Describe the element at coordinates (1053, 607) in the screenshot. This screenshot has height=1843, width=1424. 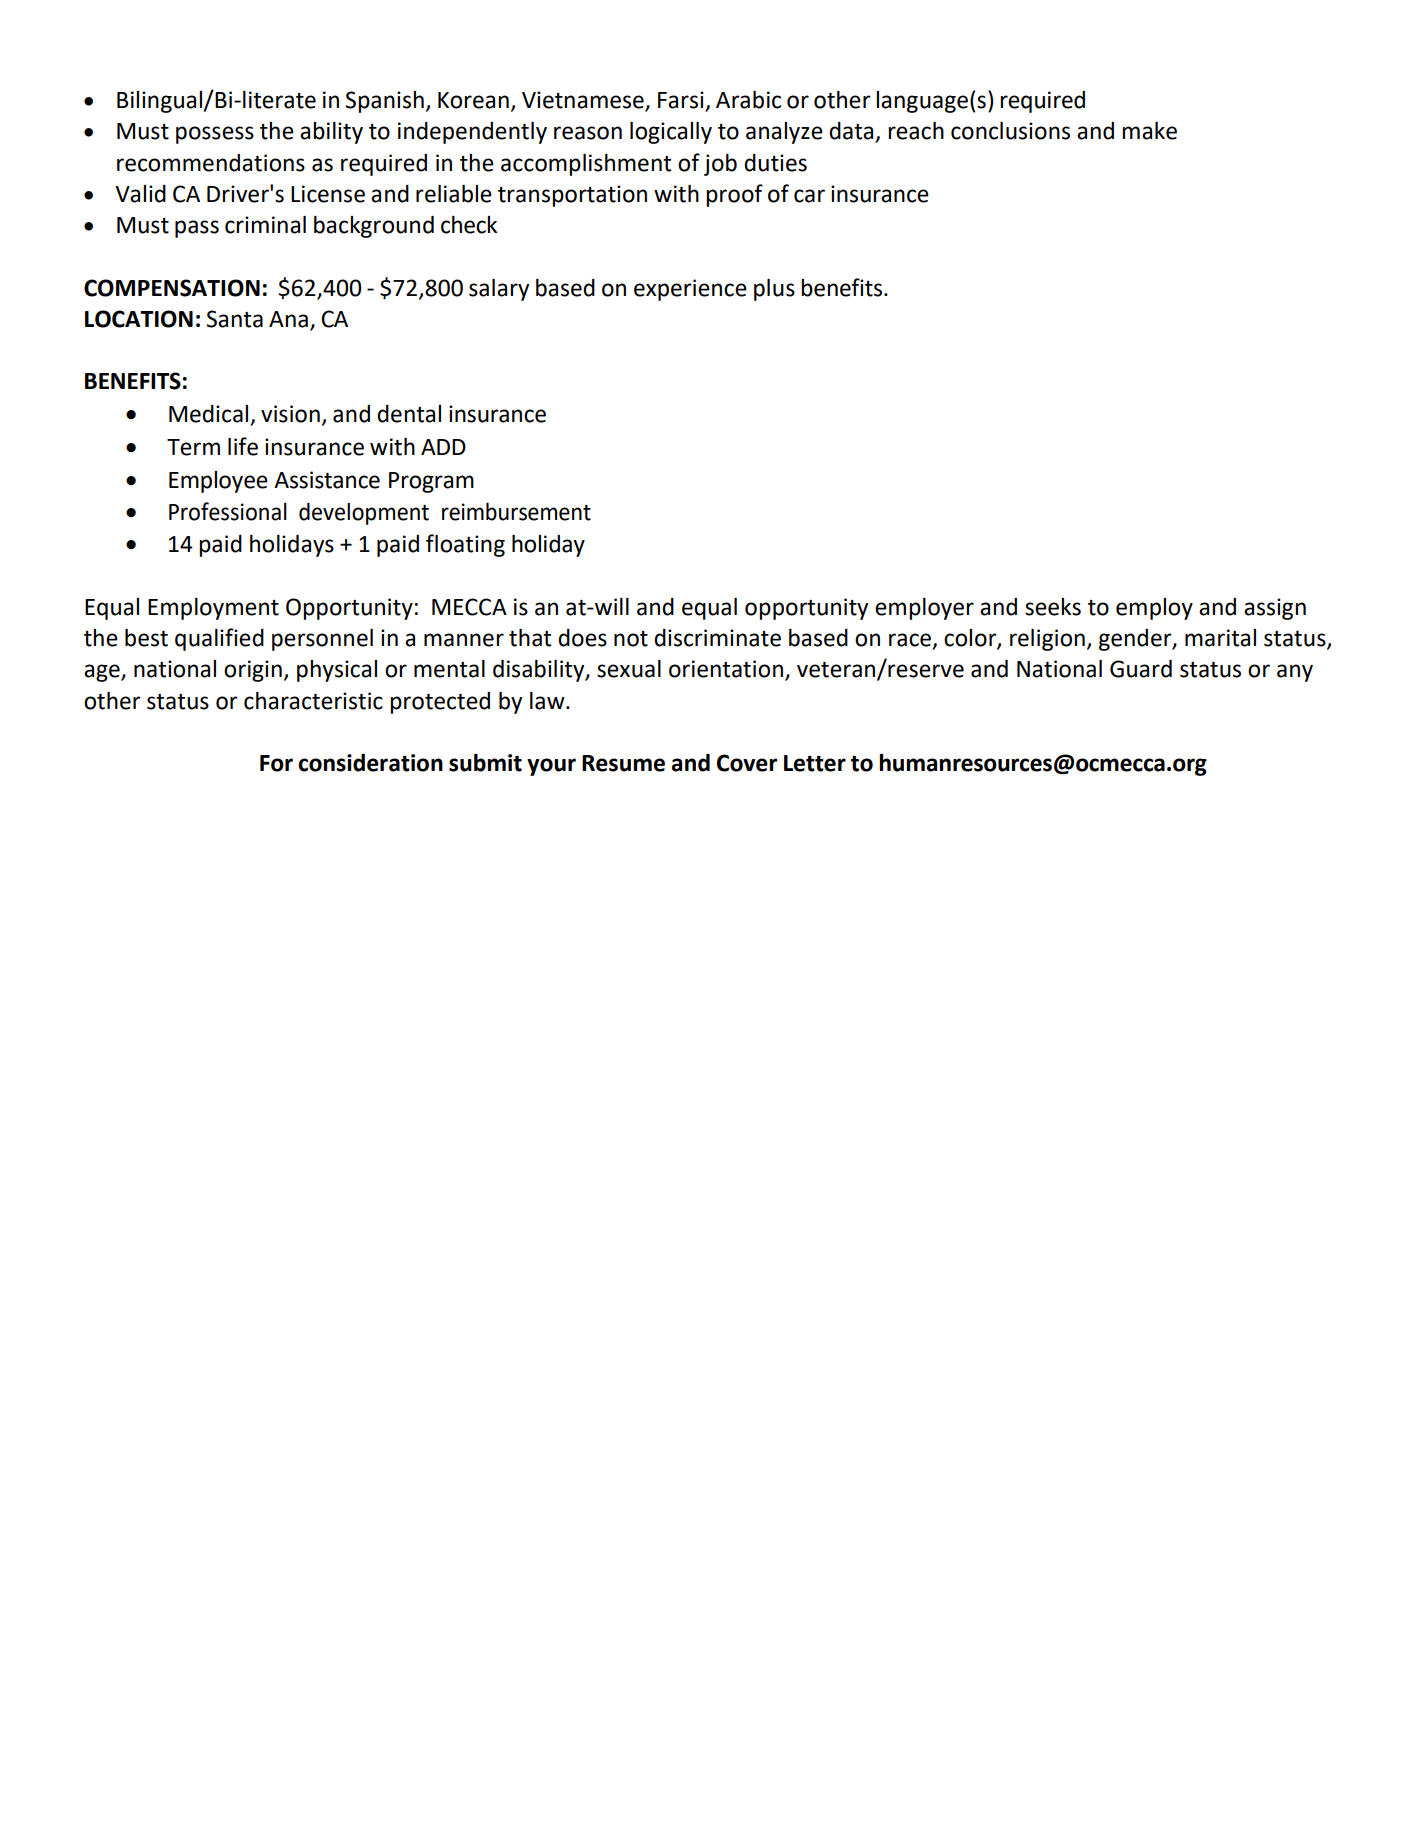
I see `seeks` at that location.
